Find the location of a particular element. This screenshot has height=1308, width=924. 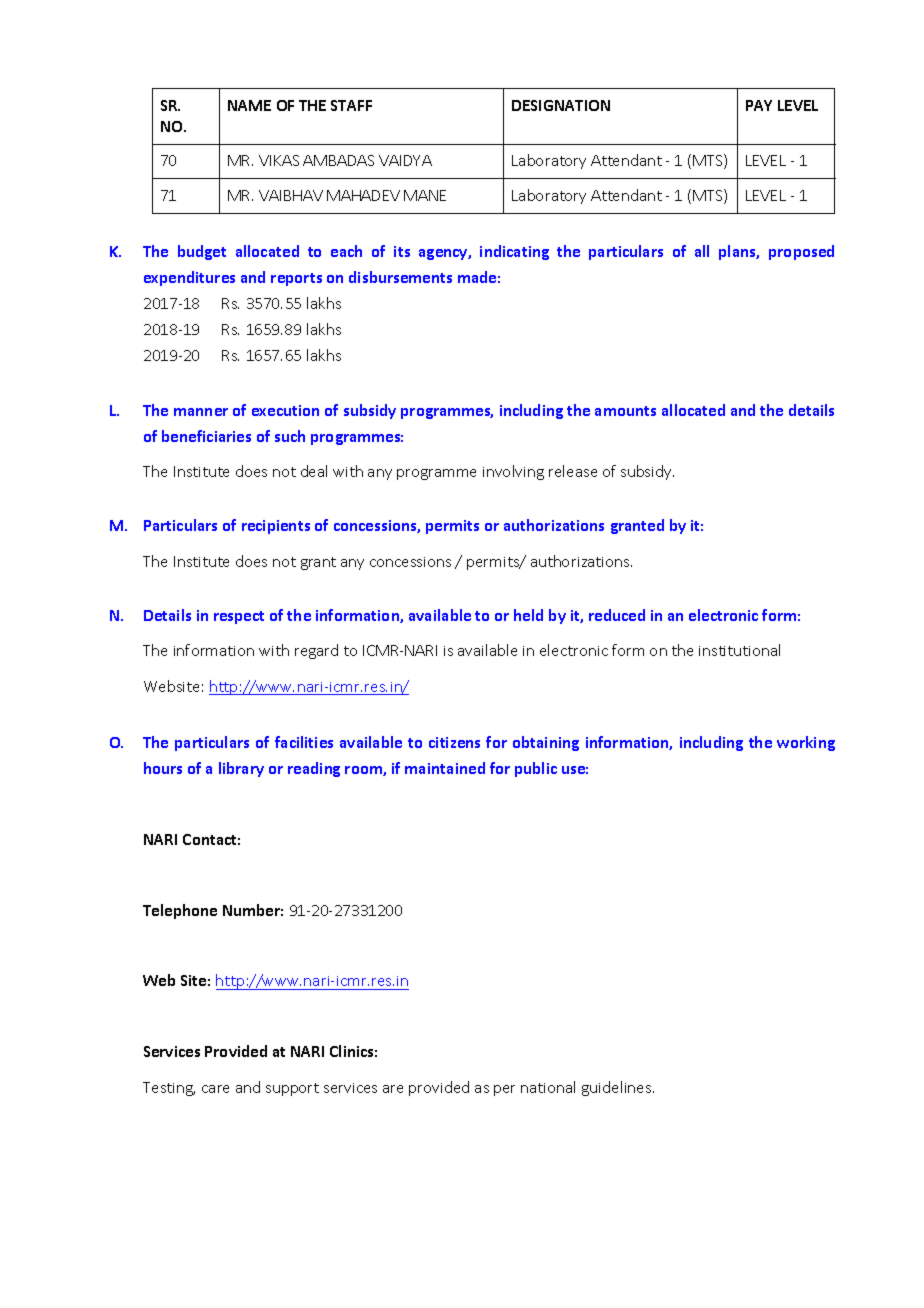

maintained is located at coordinates (445, 768).
